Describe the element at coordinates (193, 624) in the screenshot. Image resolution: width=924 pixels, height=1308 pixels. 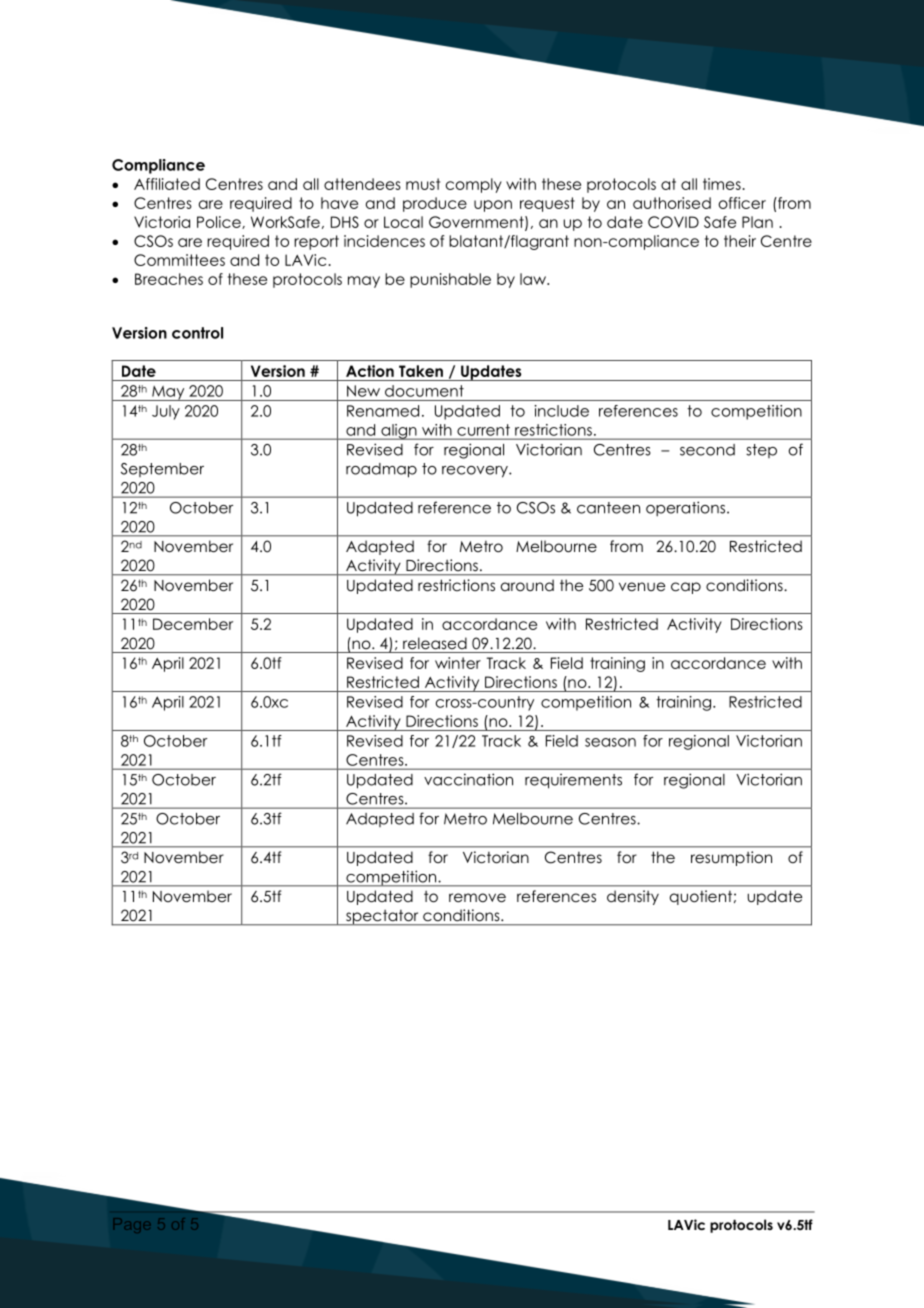
I see `December` at that location.
